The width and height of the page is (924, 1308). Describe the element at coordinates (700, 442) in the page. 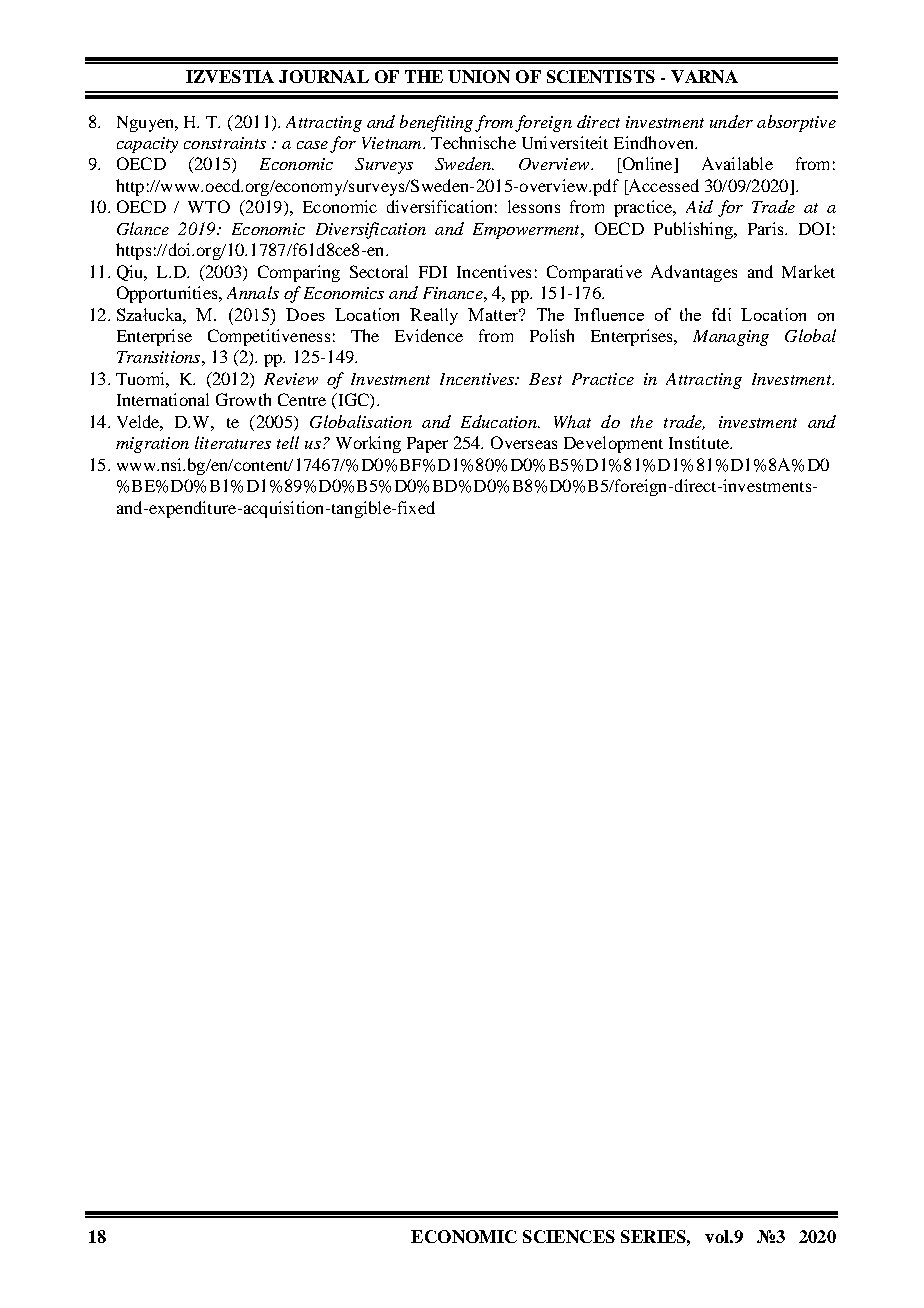

I see `Institute` at that location.
